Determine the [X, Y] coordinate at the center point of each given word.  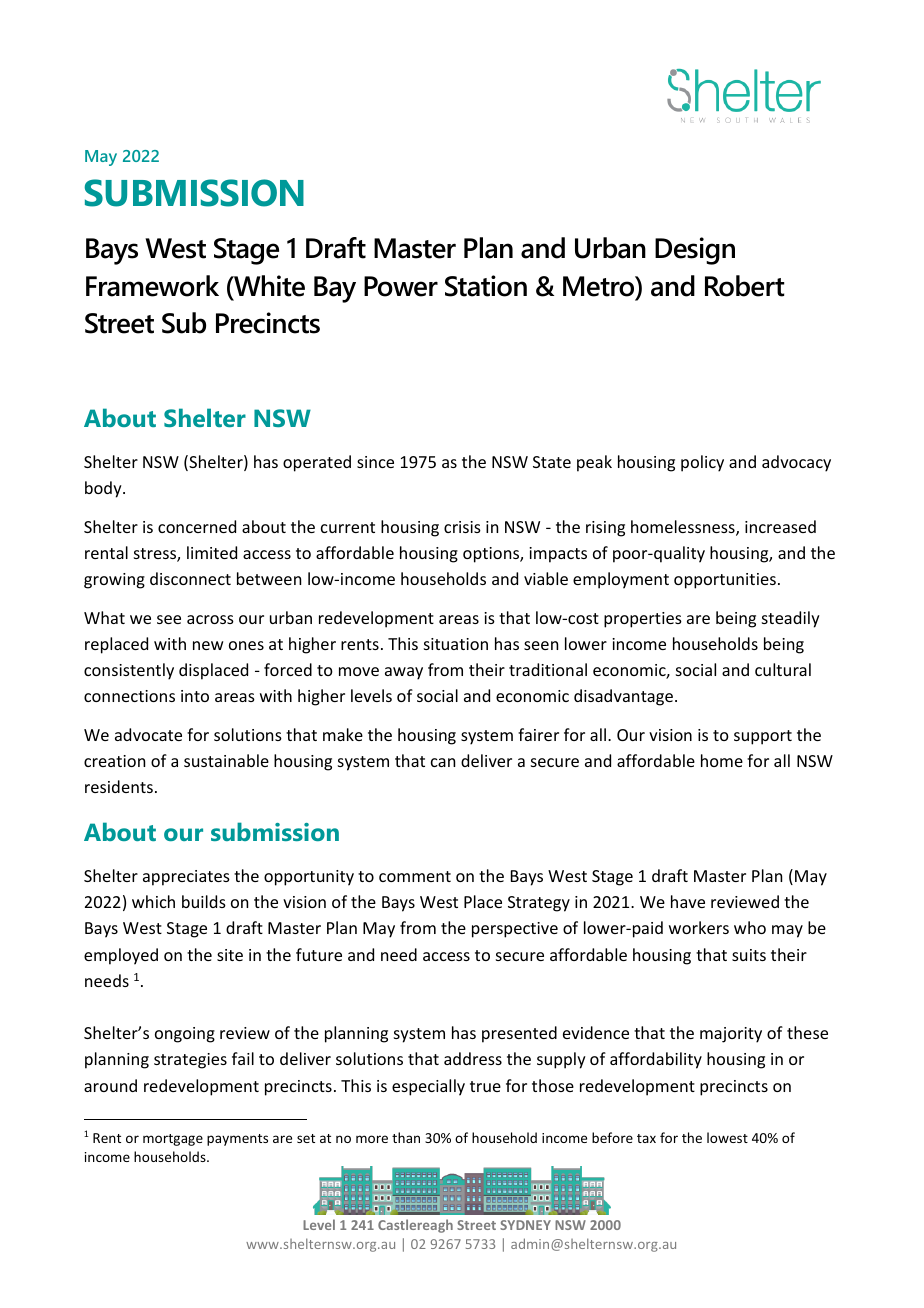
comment [415, 876]
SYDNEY [525, 1225]
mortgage [173, 1140]
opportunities [725, 581]
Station [486, 286]
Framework [152, 286]
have [688, 901]
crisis [462, 527]
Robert [744, 286]
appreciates [186, 878]
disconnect [190, 578]
